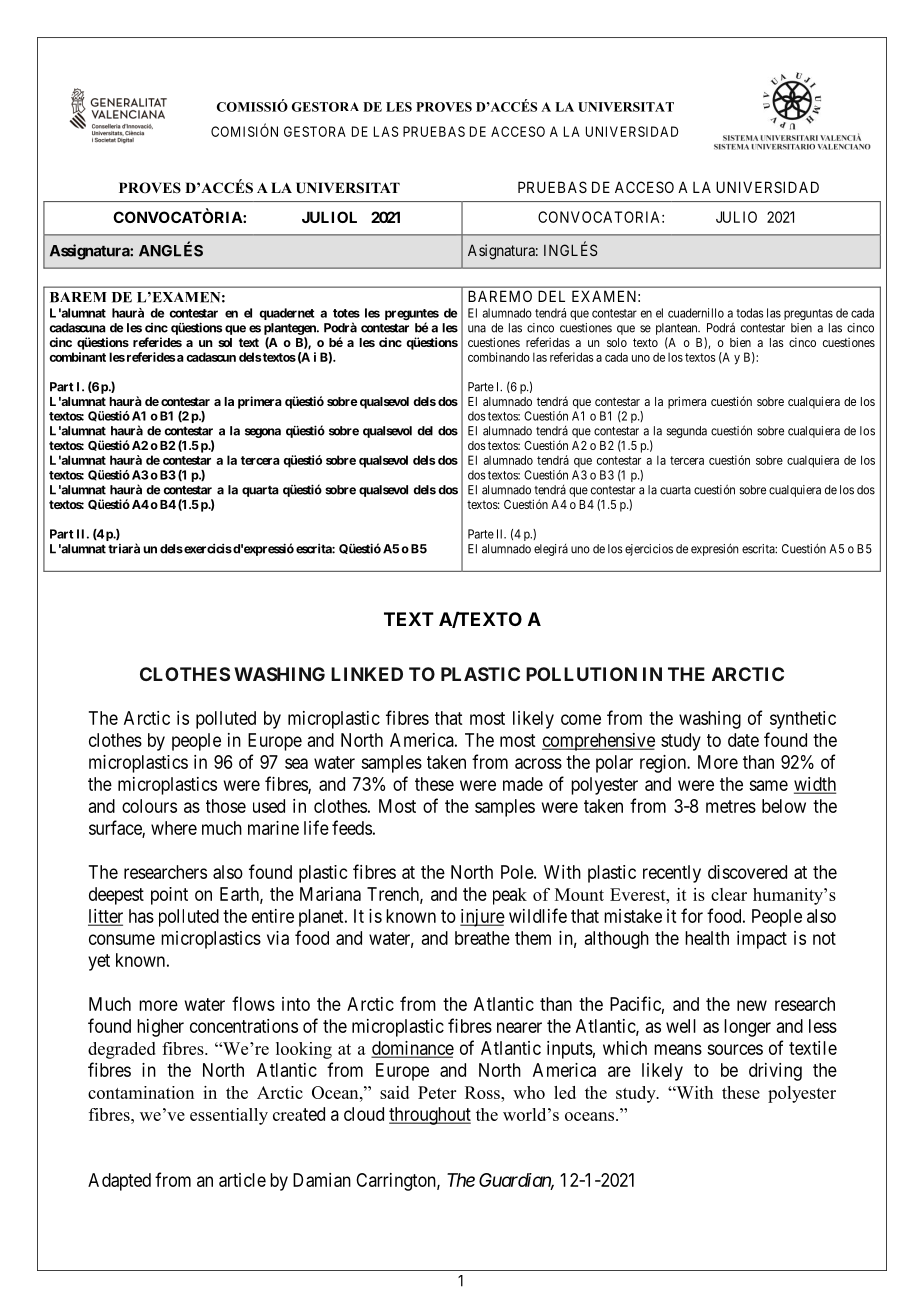 The width and height of the document is (924, 1308). Describe the element at coordinates (775, 1072) in the document. I see `driving` at that location.
